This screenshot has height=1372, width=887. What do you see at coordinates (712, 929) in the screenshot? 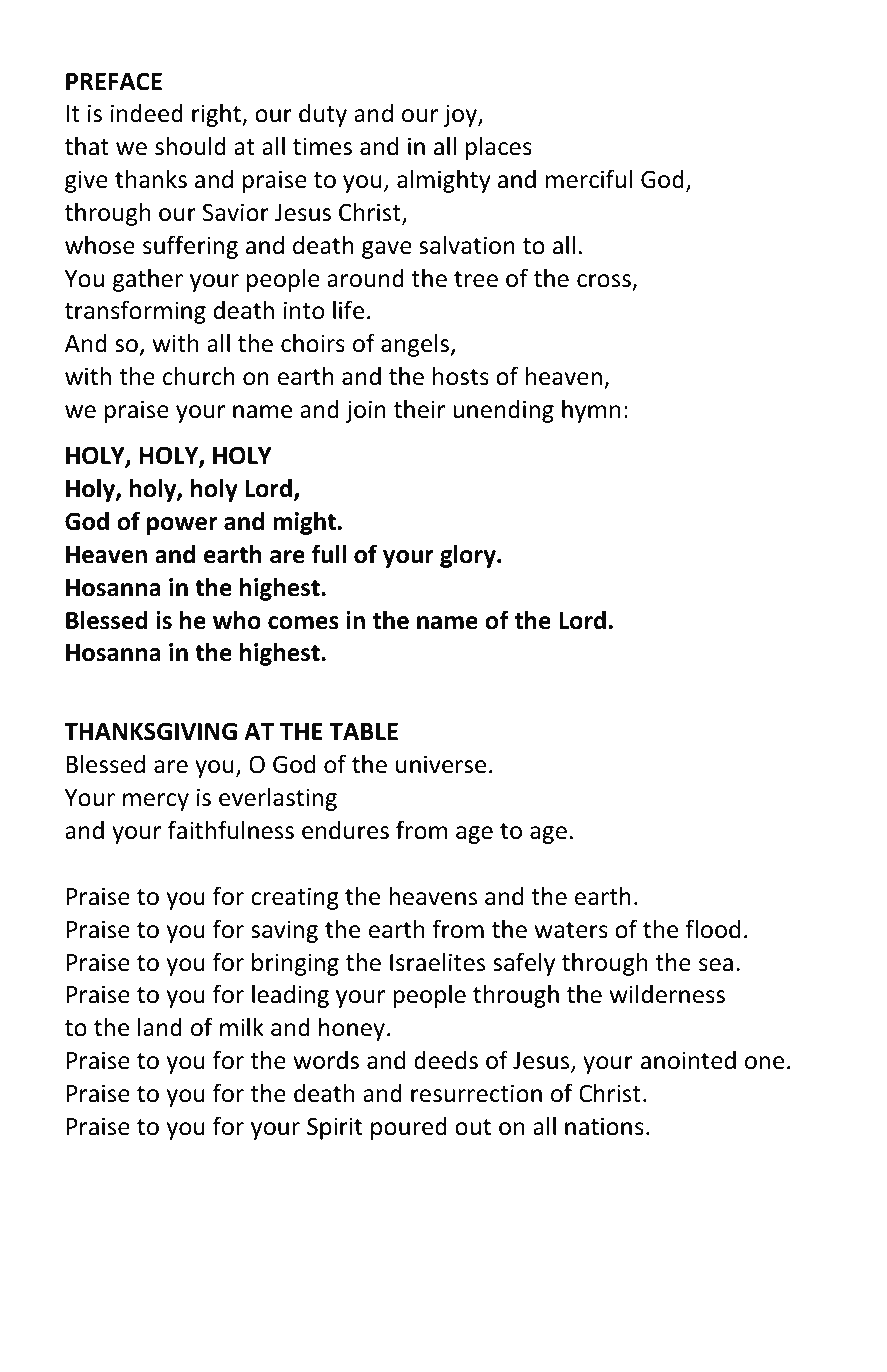
I see `flood` at bounding box center [712, 929].
